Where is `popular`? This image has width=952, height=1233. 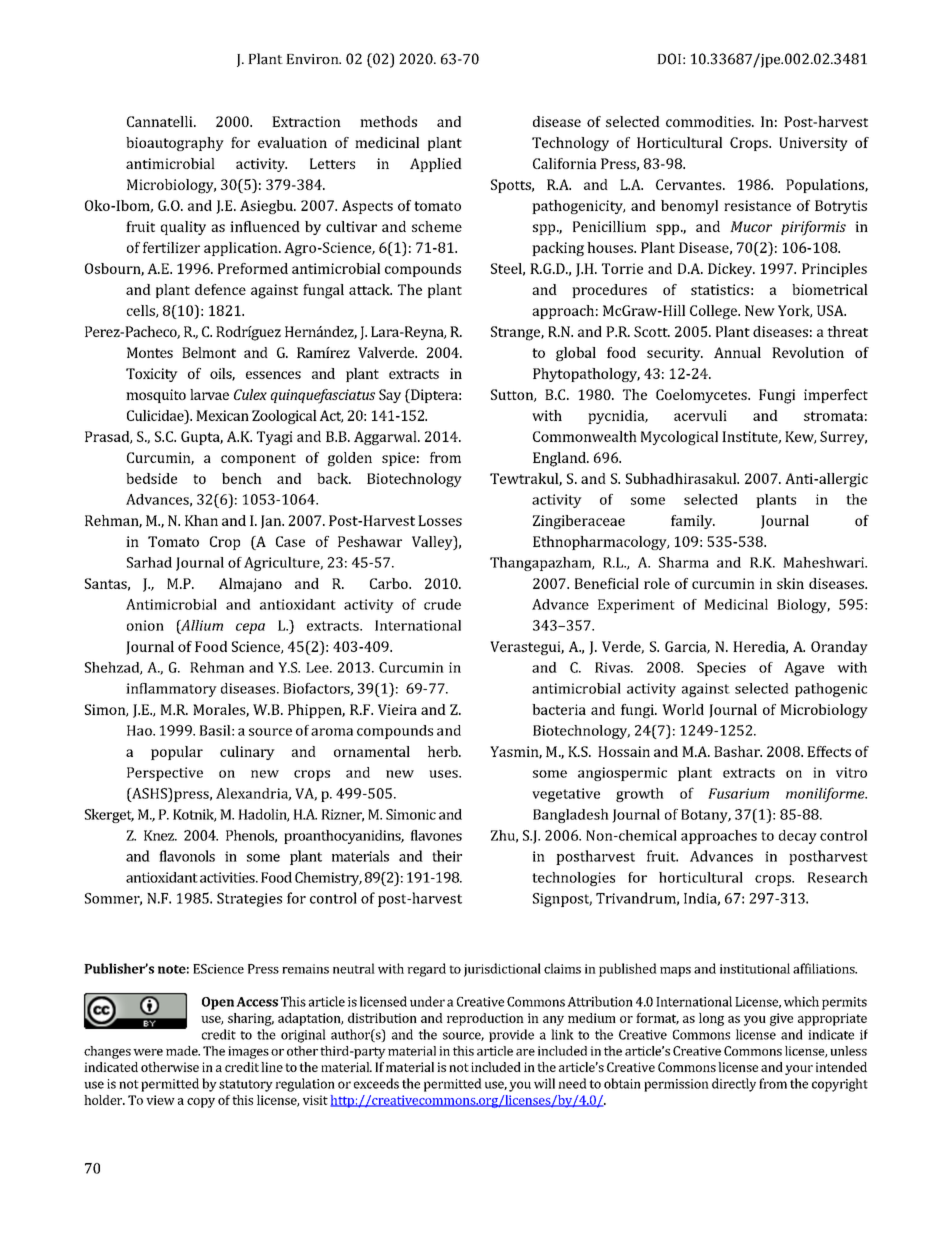
popular is located at coordinates (177, 753).
